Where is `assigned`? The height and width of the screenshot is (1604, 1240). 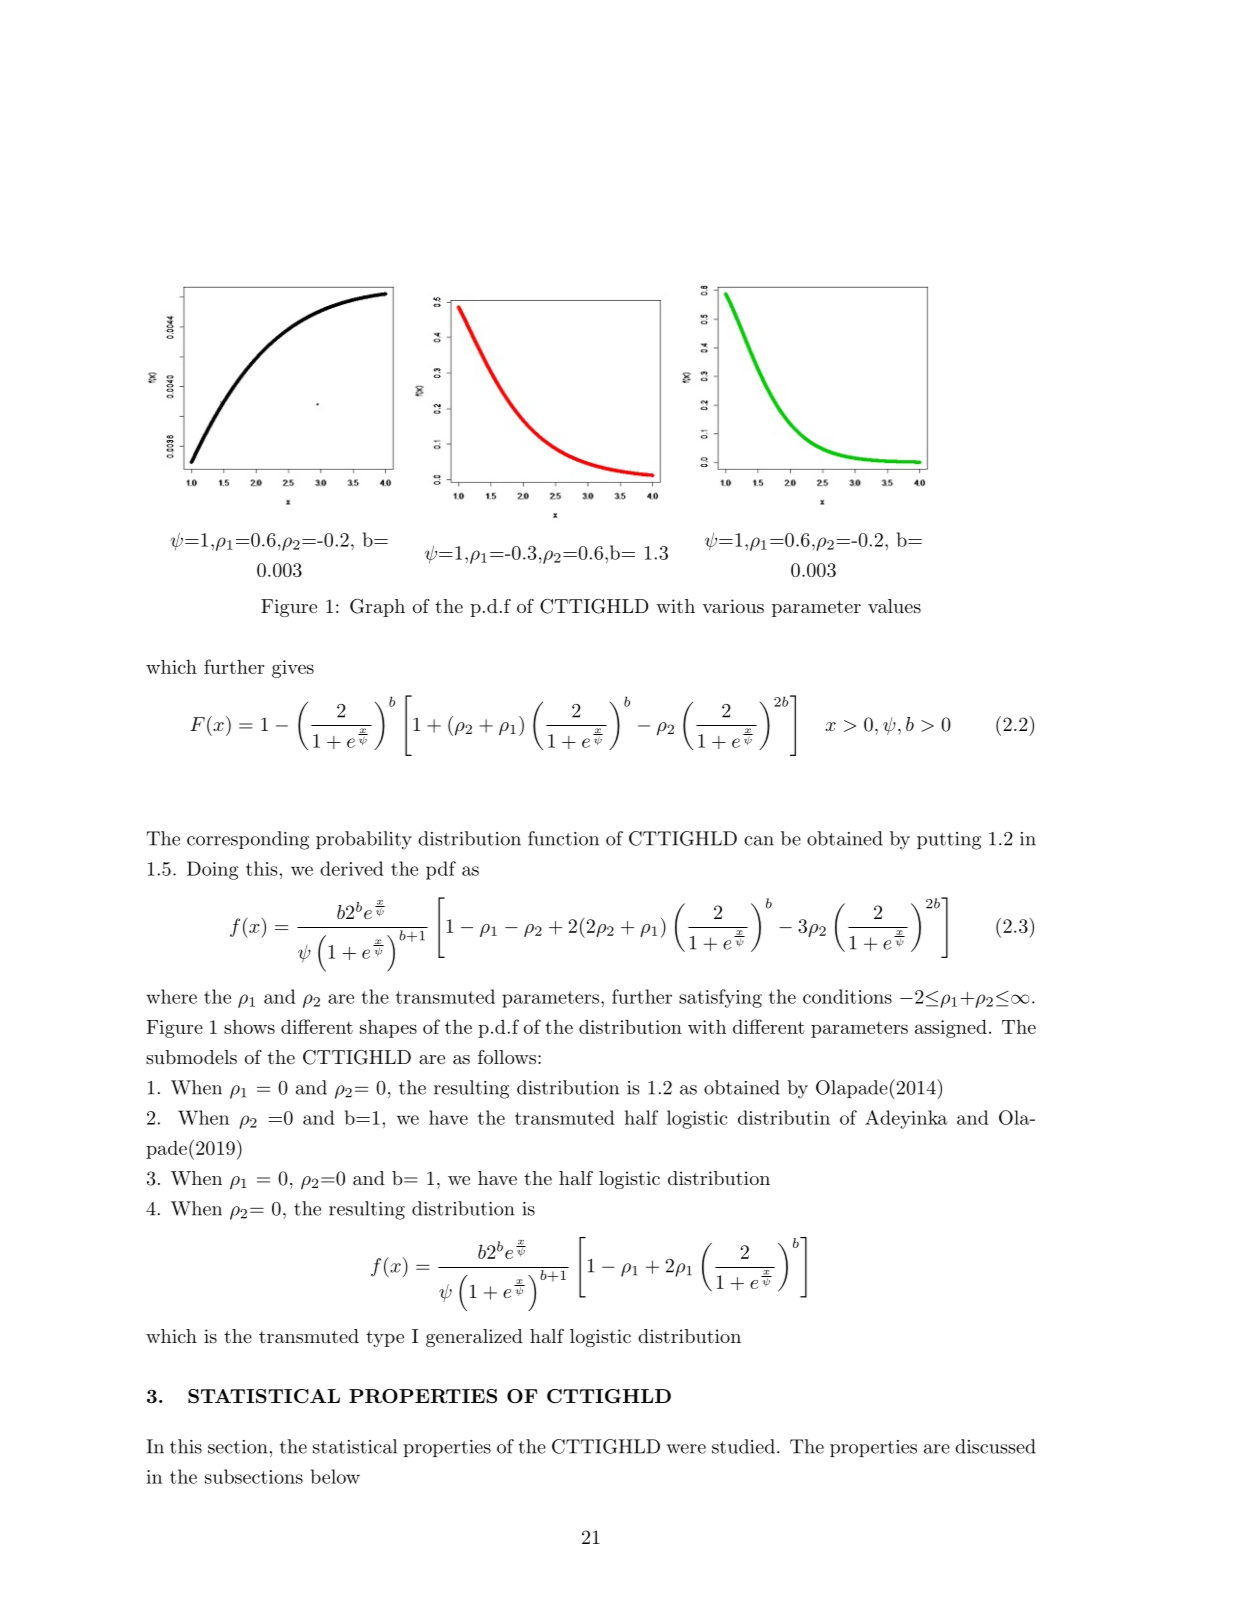 assigned is located at coordinates (951, 1028).
